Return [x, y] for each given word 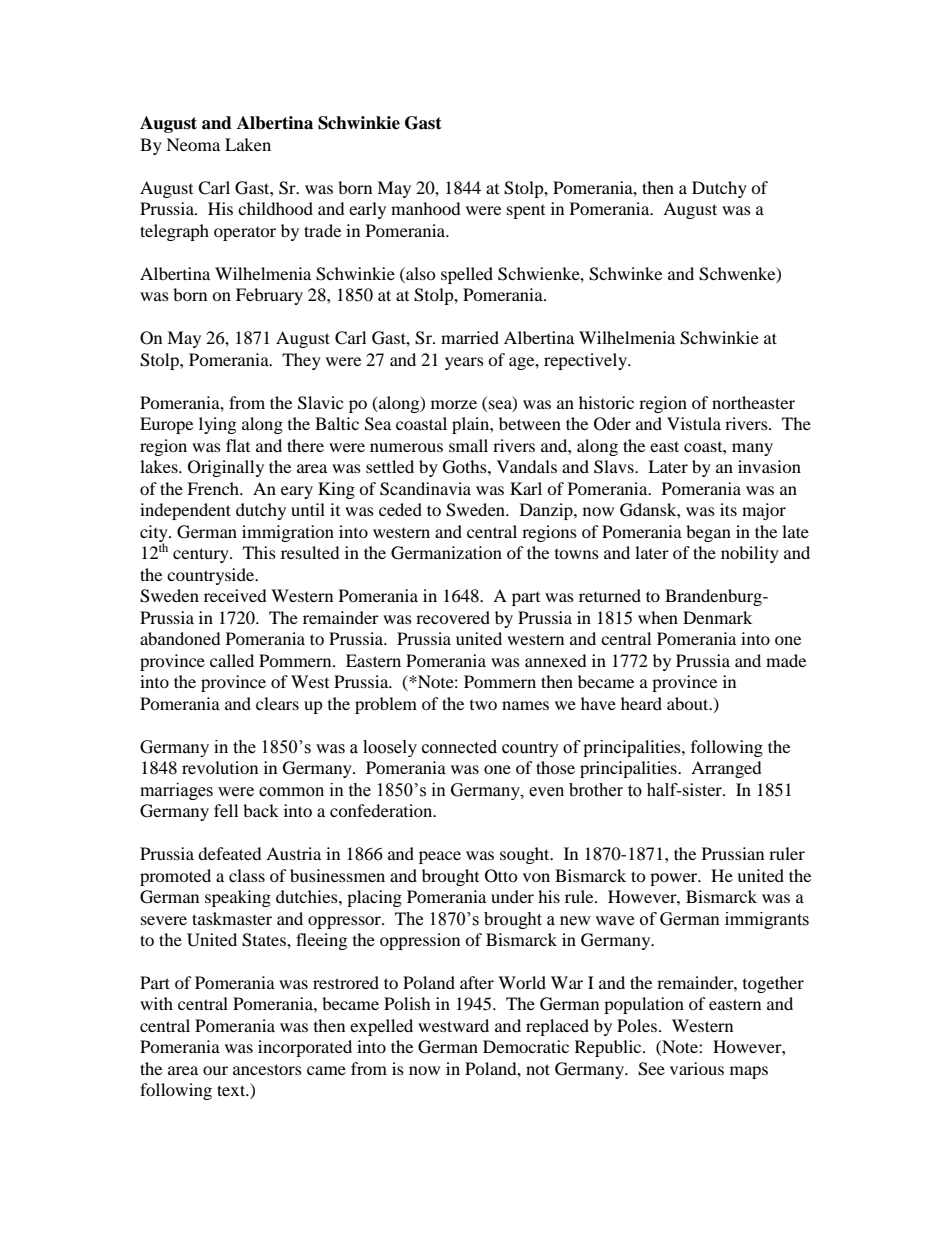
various [697, 1068]
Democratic [526, 1046]
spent [526, 212]
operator [245, 234]
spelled [467, 275]
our [215, 1070]
